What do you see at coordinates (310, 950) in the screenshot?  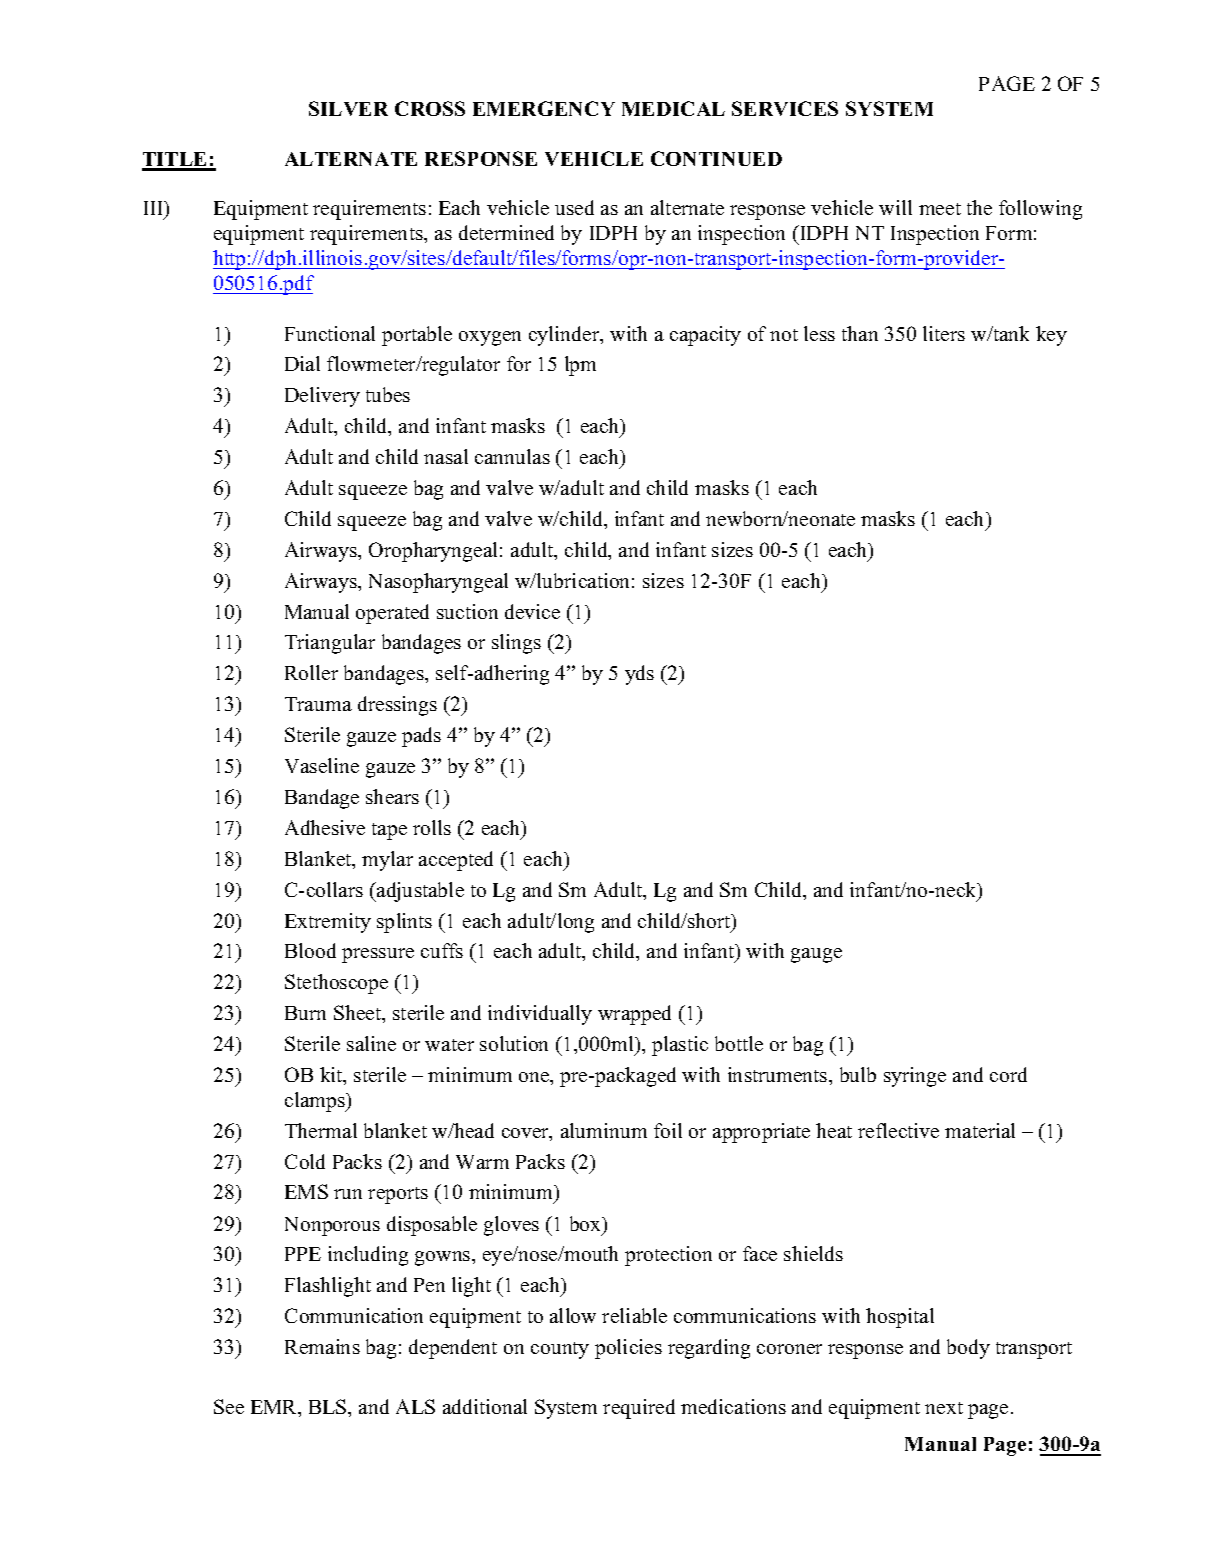 I see `Blood` at bounding box center [310, 950].
